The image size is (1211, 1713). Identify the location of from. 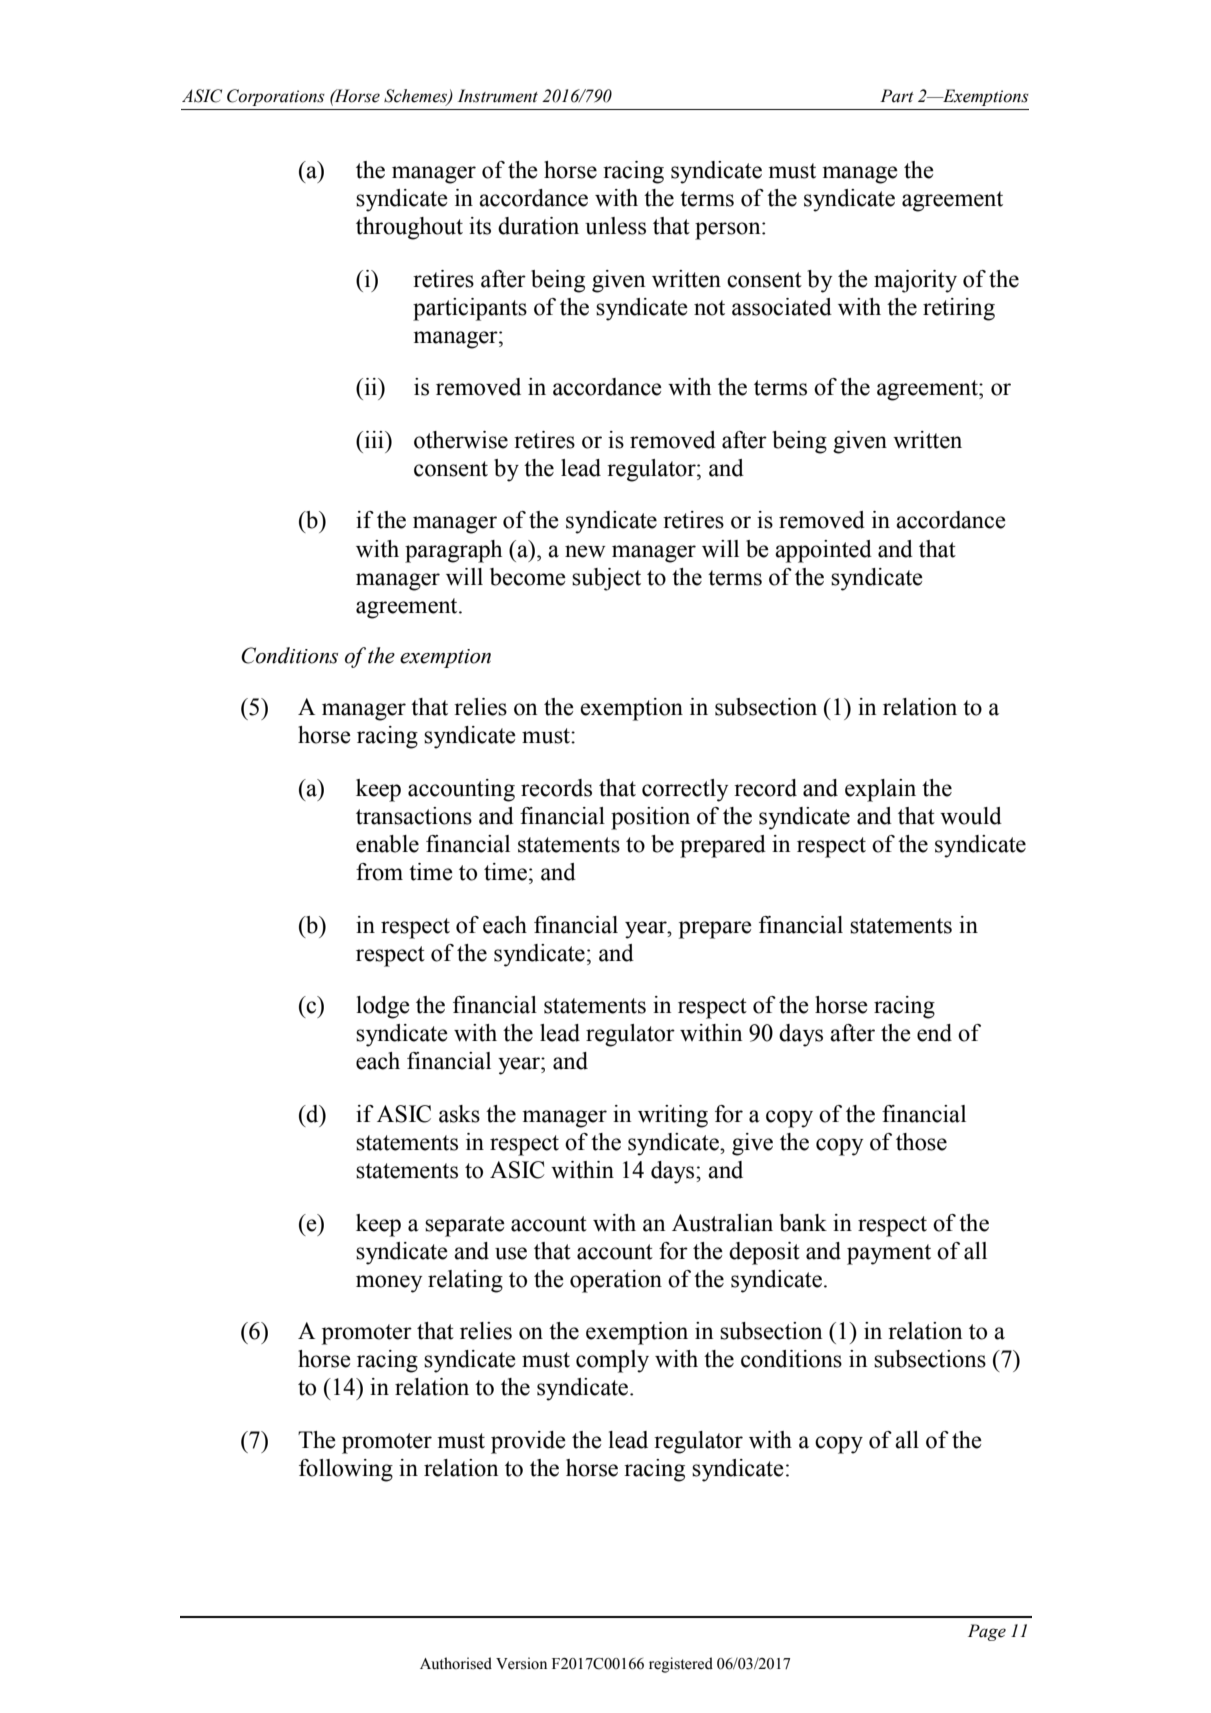
(379, 872).
